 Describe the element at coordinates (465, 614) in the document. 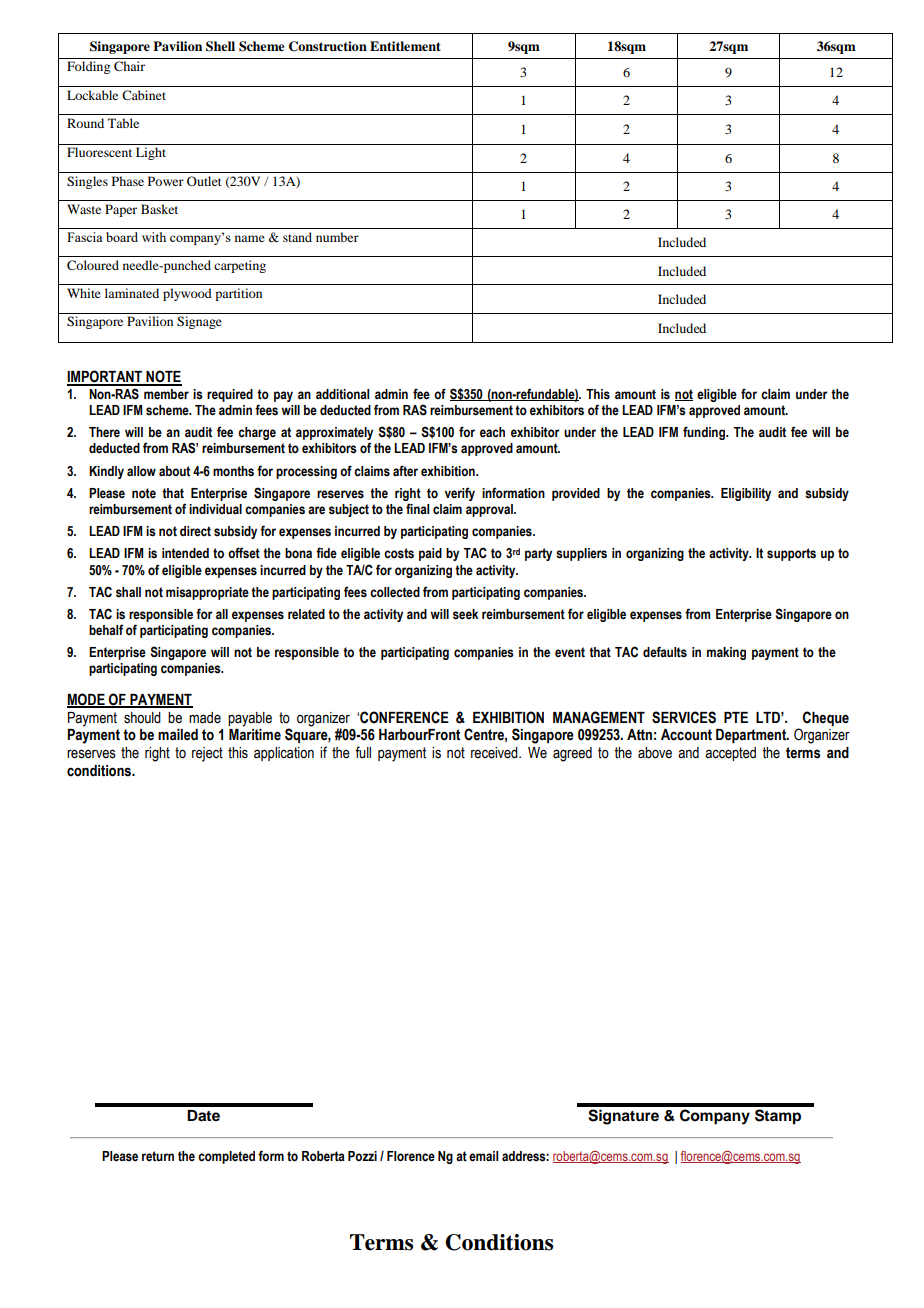

I see `seek` at that location.
